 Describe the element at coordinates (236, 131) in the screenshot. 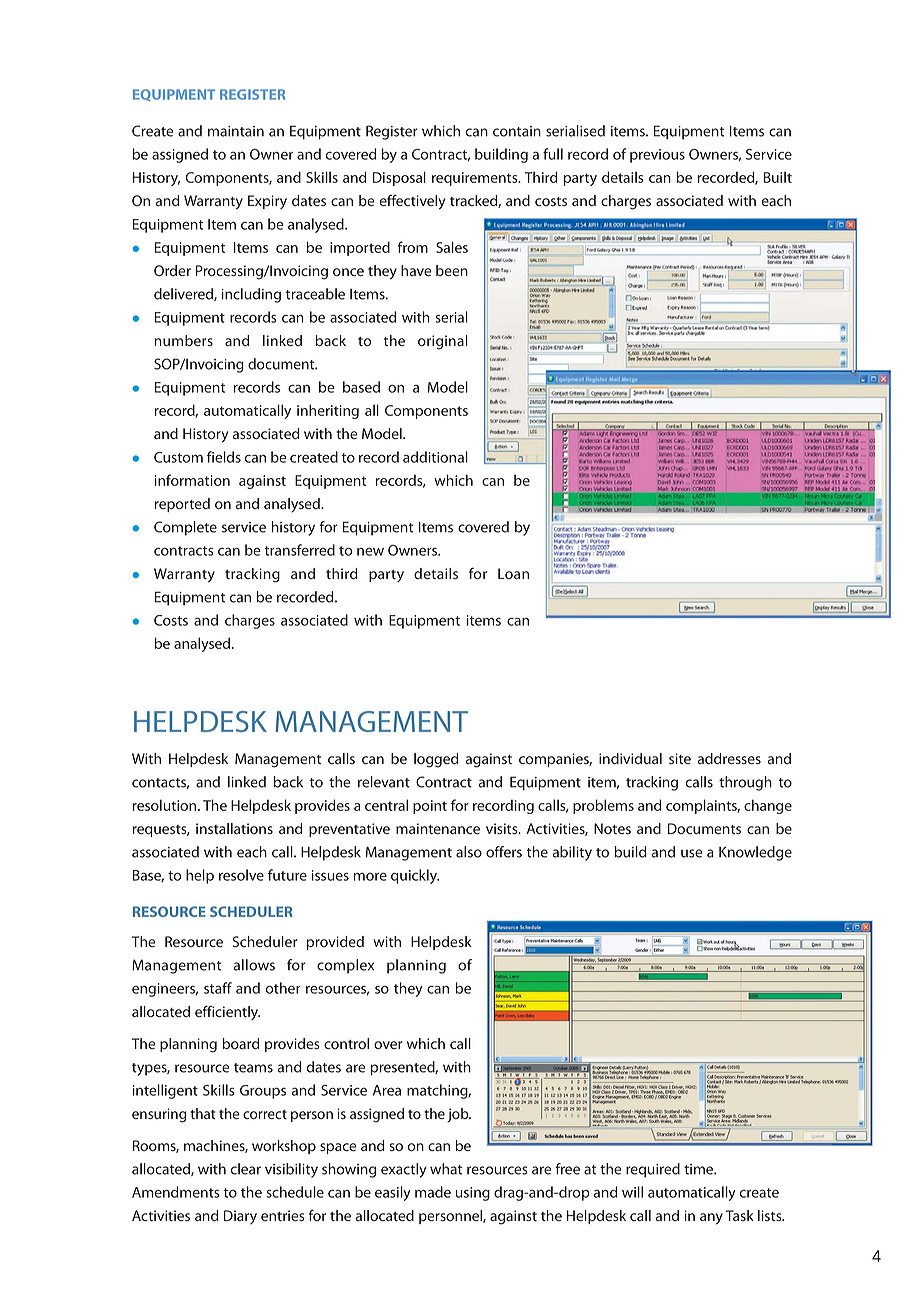

I see `maintain` at that location.
